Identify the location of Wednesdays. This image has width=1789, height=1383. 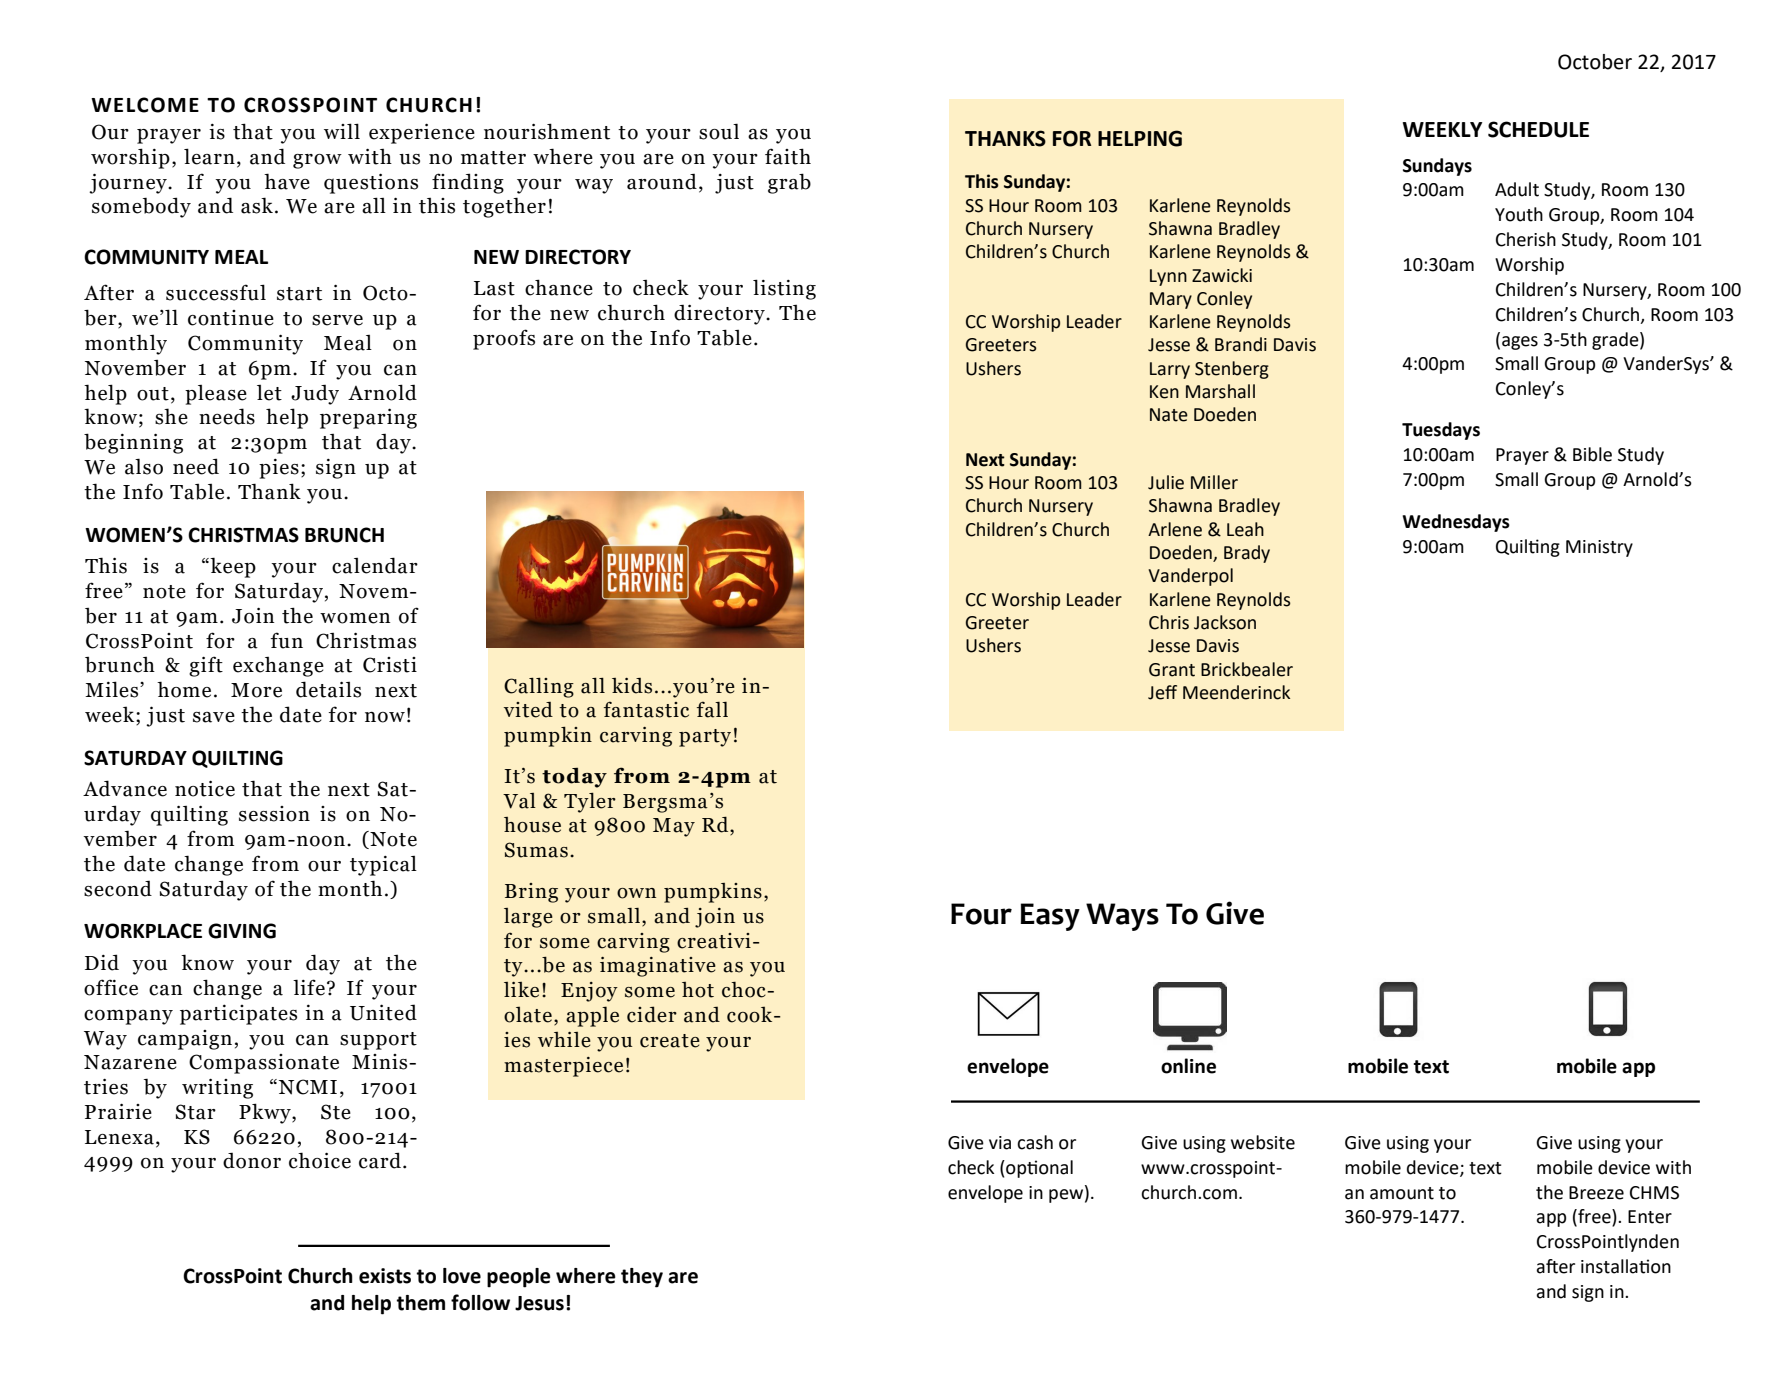
(1456, 523).
